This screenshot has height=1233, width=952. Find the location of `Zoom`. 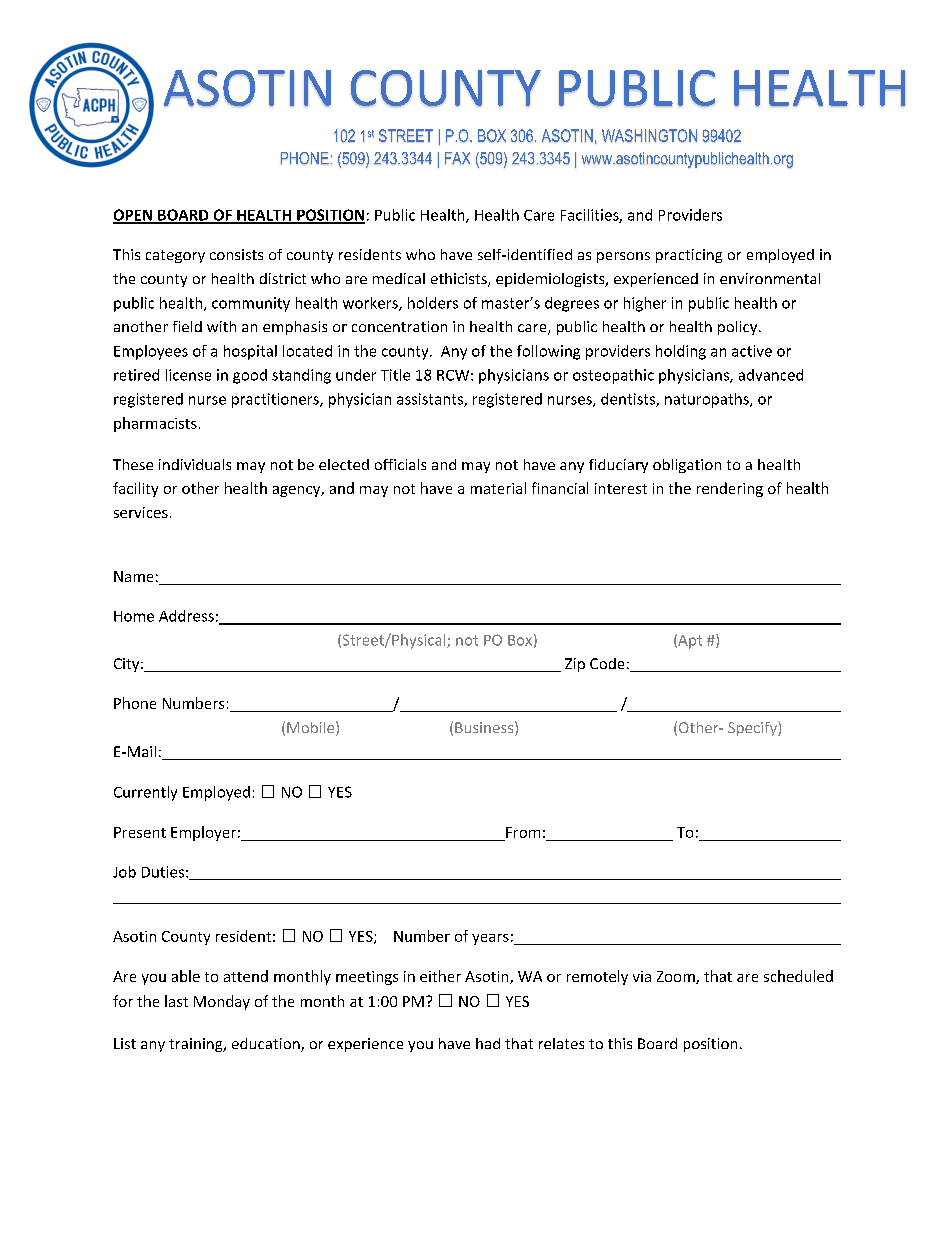

Zoom is located at coordinates (677, 977).
